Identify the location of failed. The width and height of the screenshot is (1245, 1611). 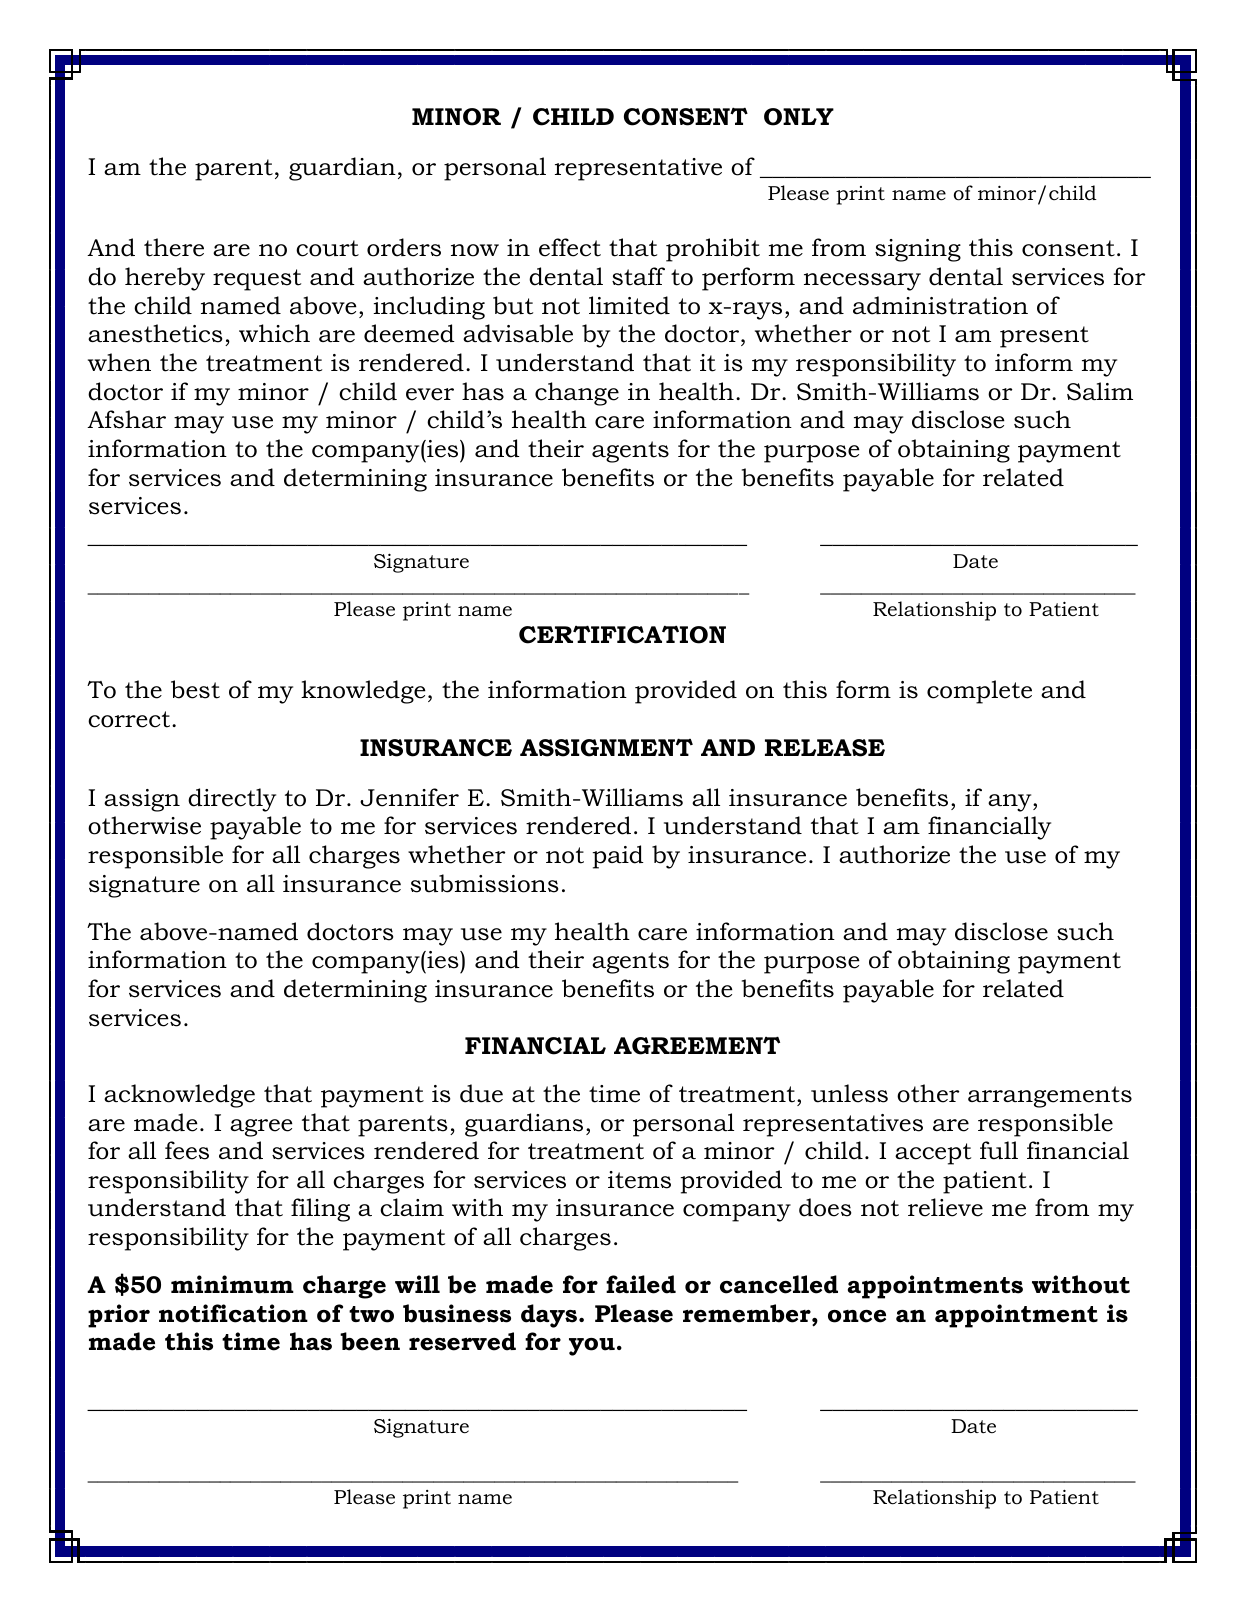
(641, 1284).
